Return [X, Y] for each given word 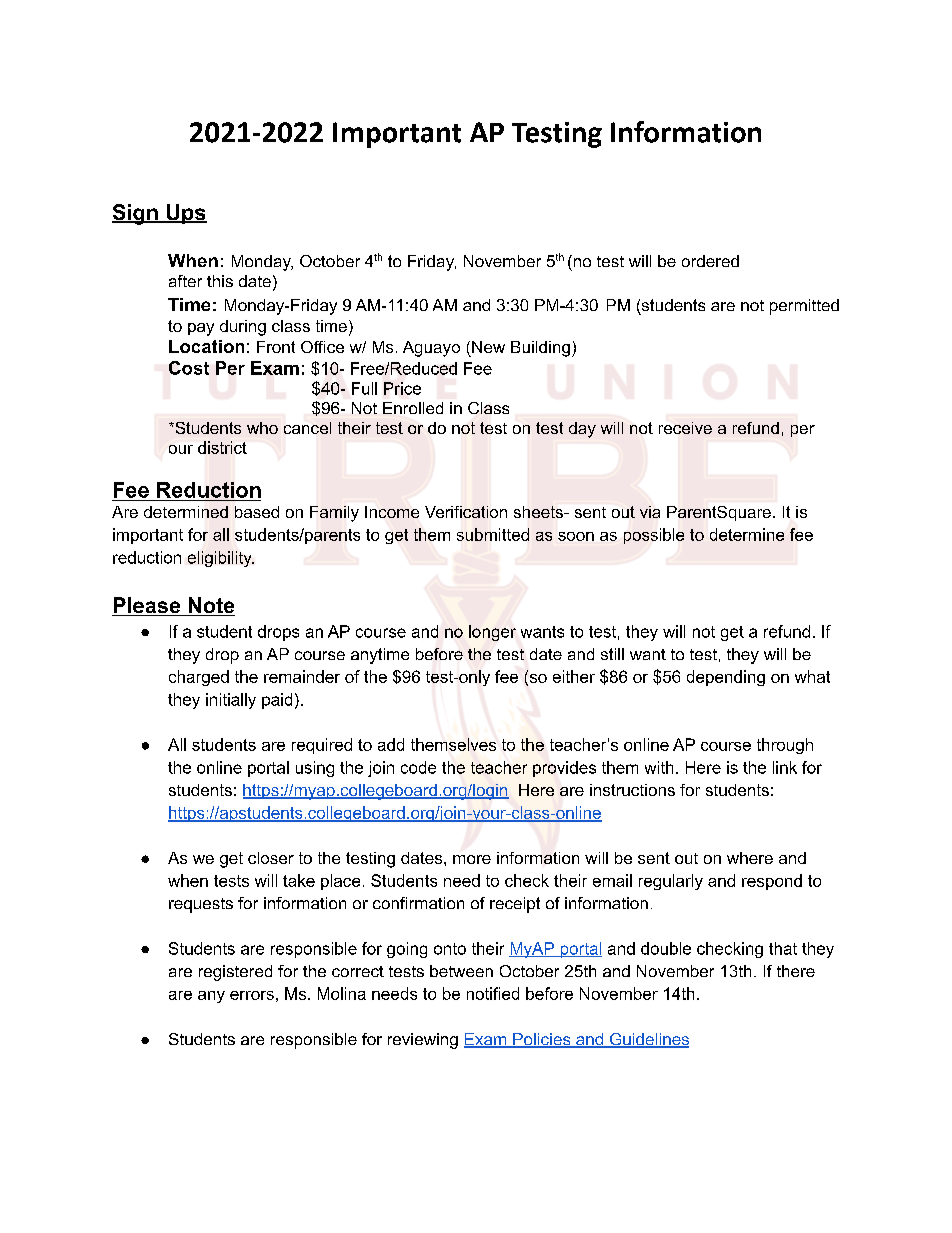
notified [493, 993]
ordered [710, 261]
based [257, 512]
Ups [185, 214]
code [418, 767]
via [650, 512]
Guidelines [648, 1040]
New [488, 347]
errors [252, 995]
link [785, 767]
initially [231, 701]
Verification [466, 512]
